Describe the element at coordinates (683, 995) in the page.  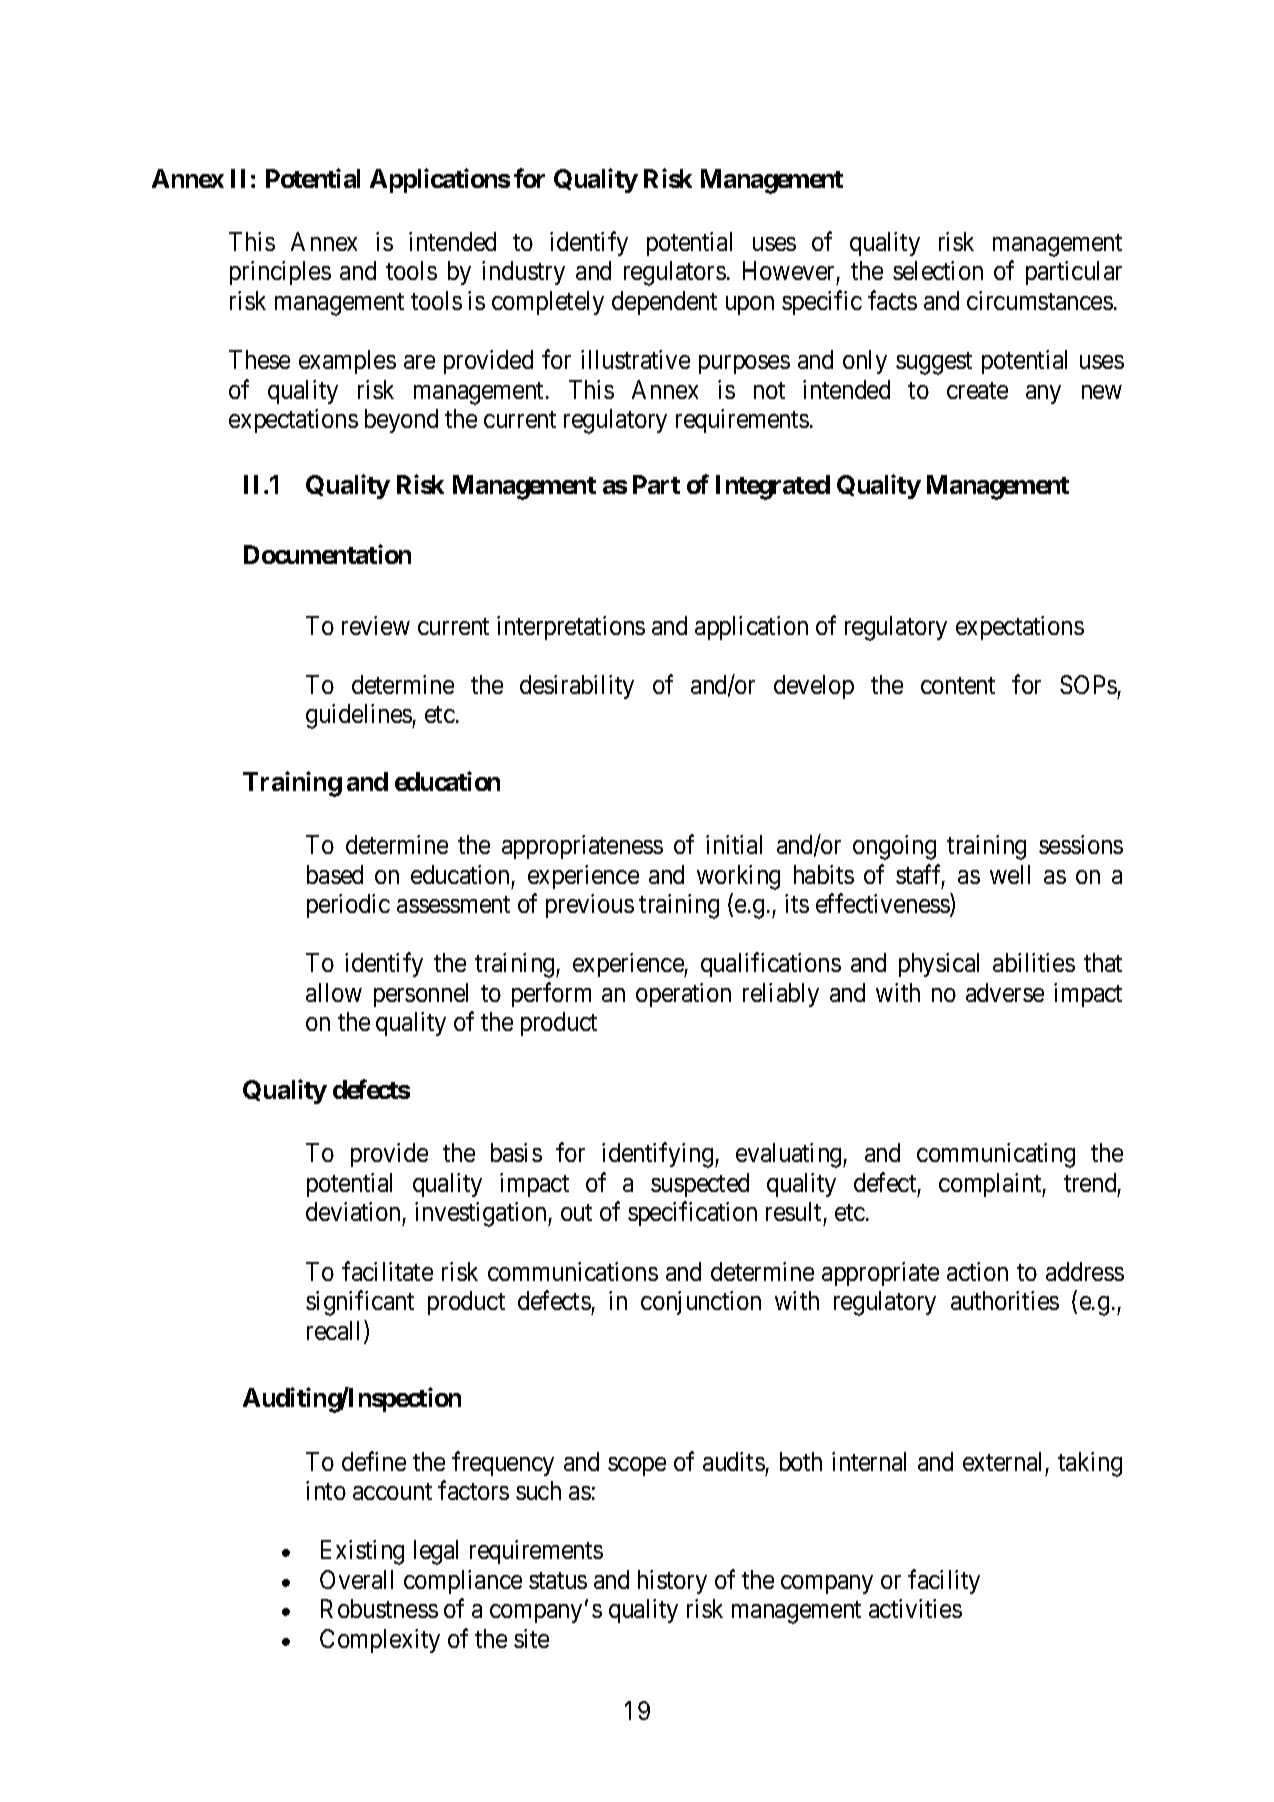
I see `operation` at that location.
